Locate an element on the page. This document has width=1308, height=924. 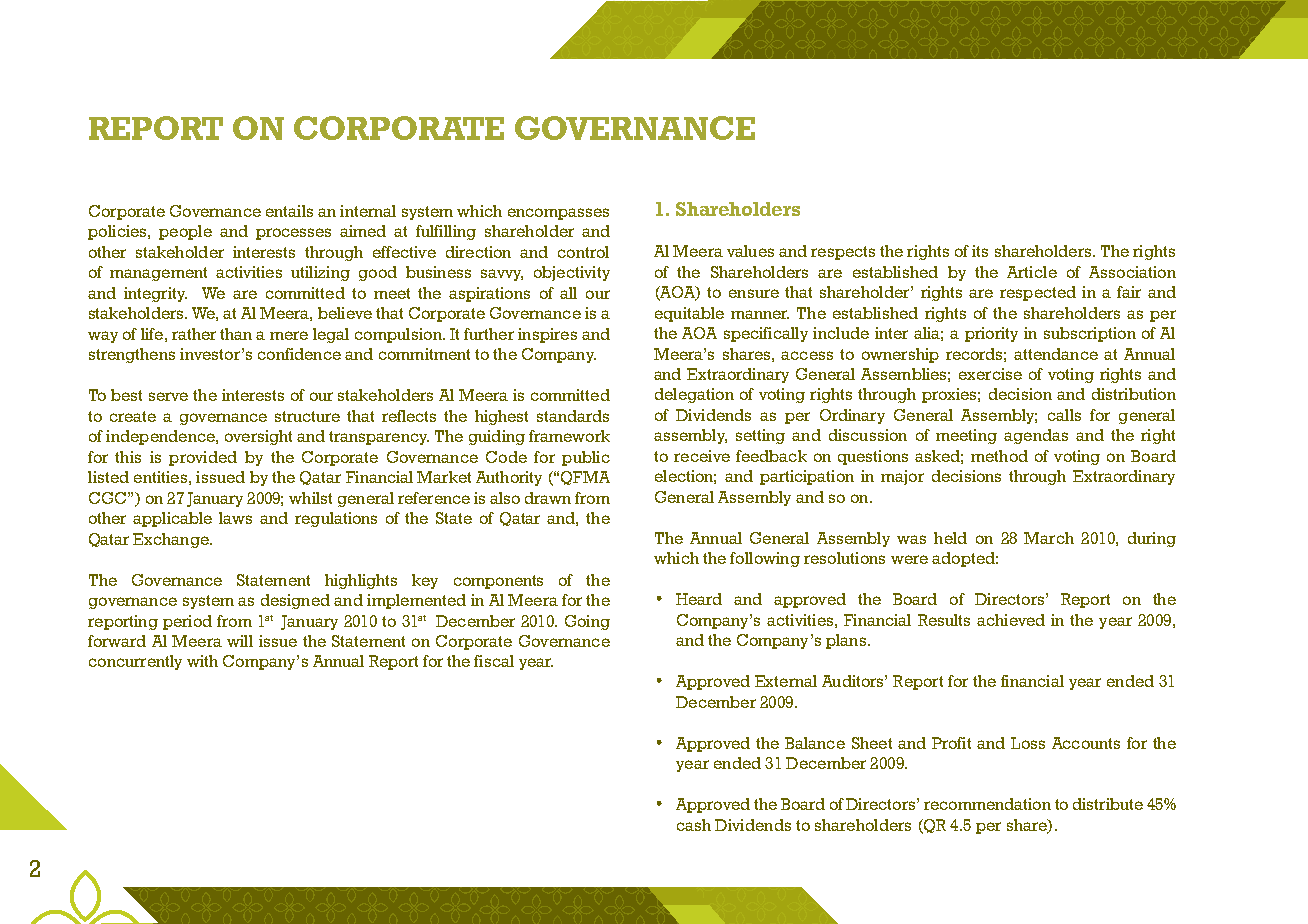
cash is located at coordinates (694, 825).
